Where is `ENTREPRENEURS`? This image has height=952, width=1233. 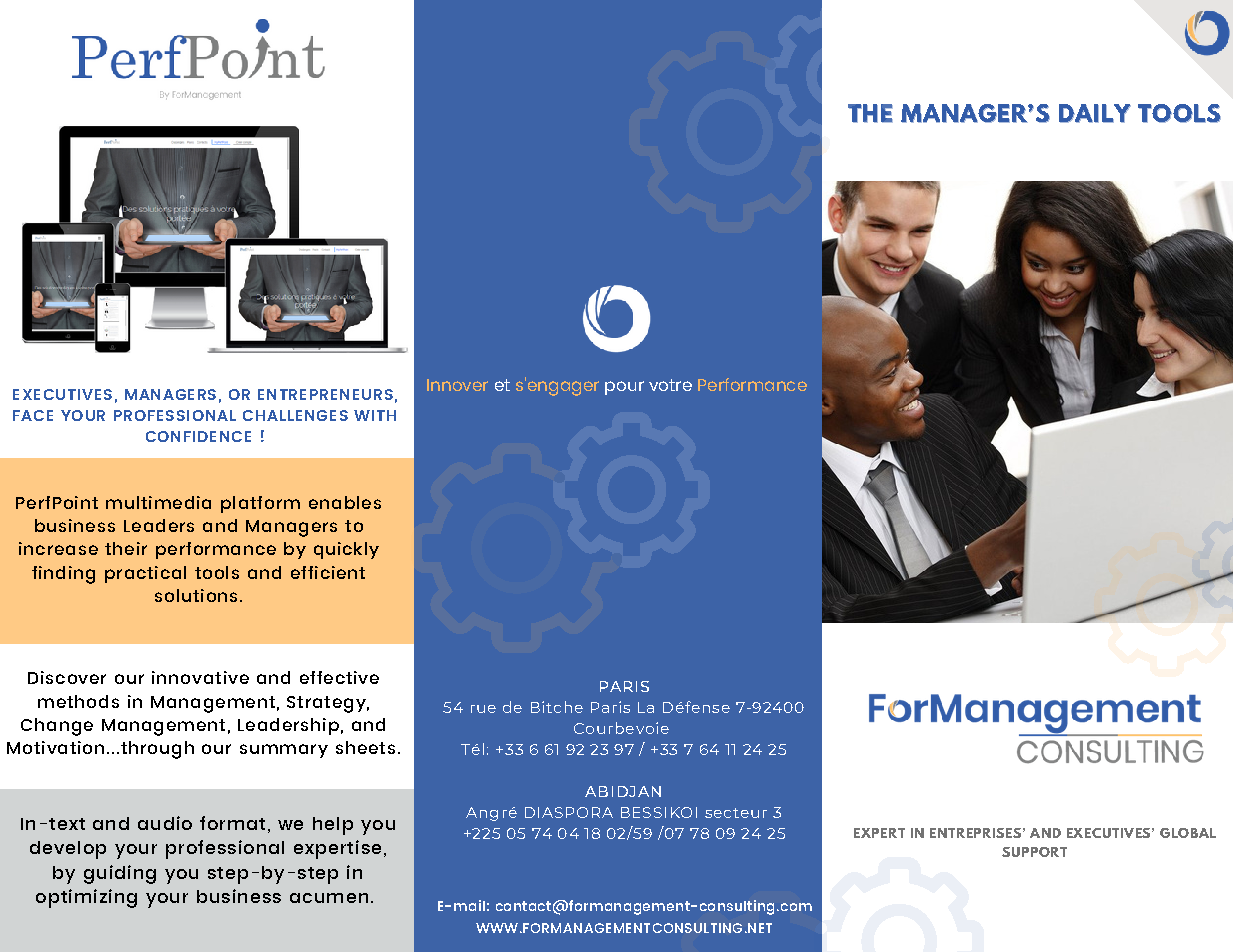 ENTREPRENEURS is located at coordinates (325, 394).
